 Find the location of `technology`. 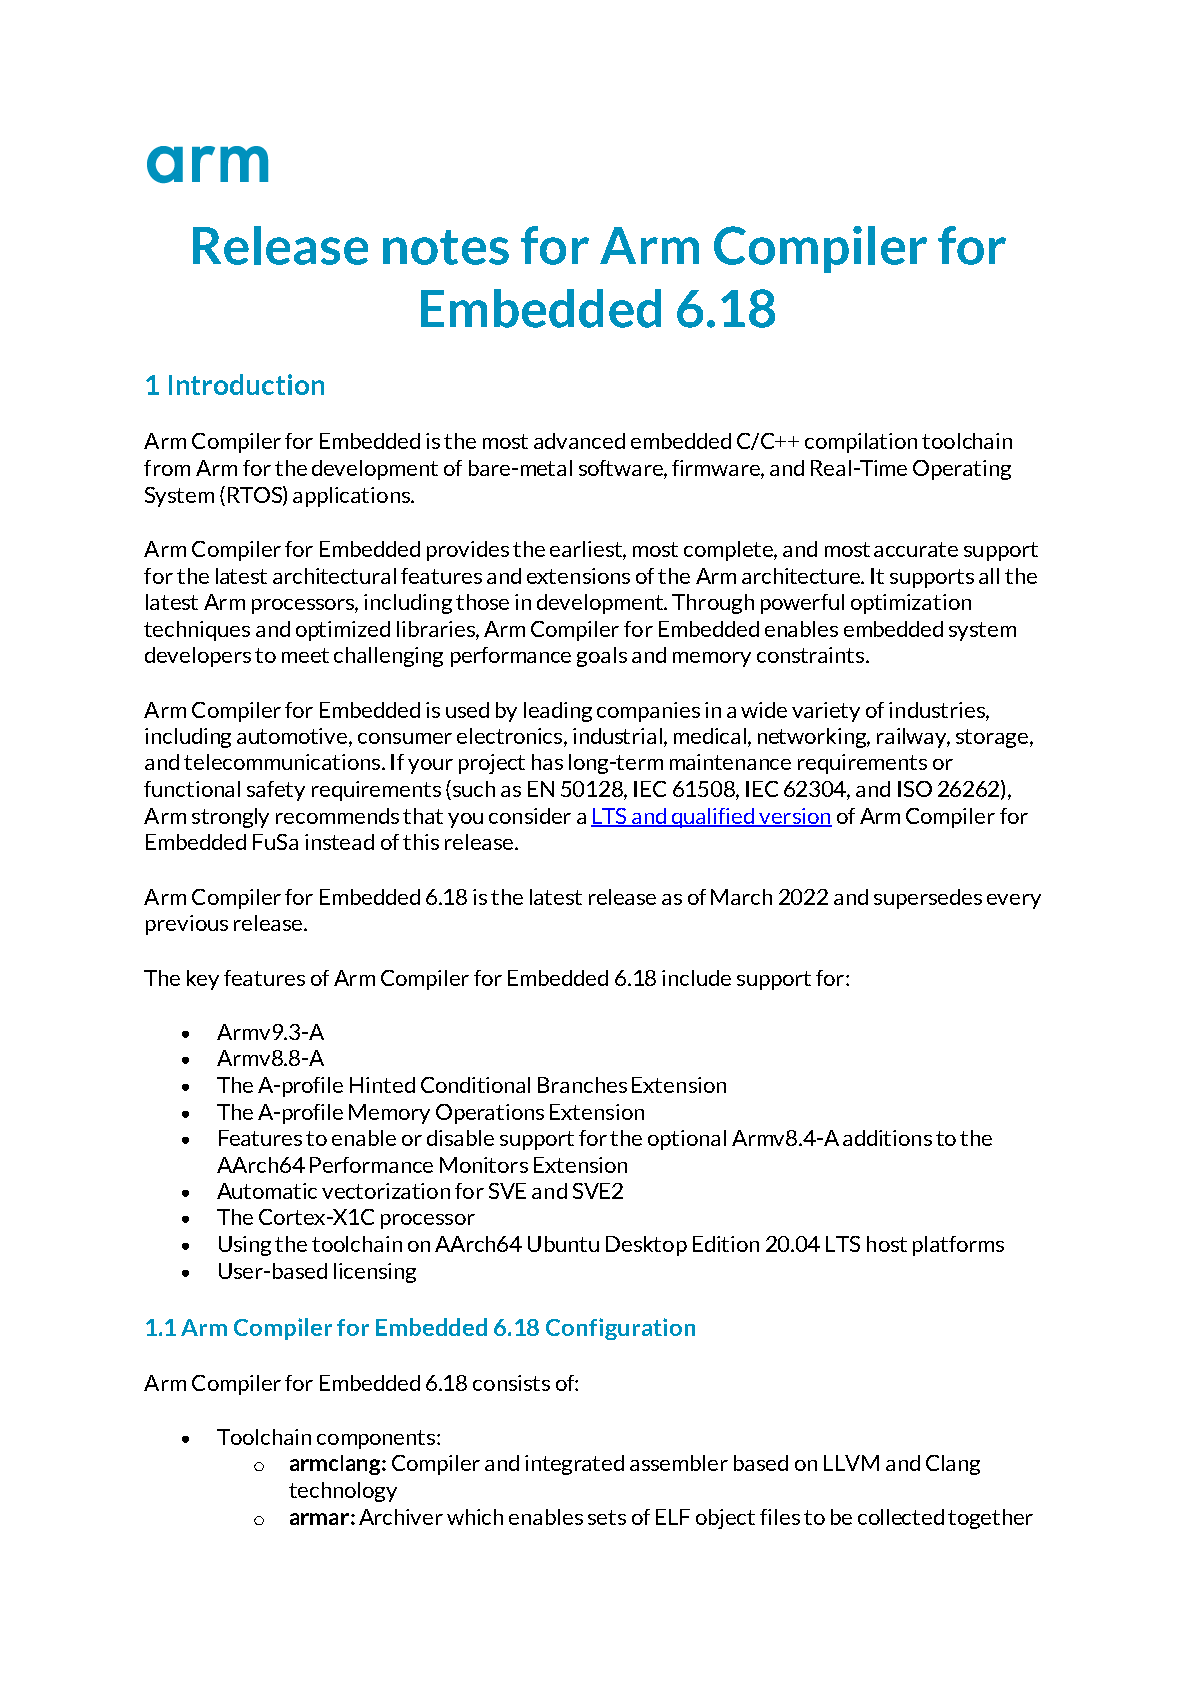

technology is located at coordinates (343, 1492).
